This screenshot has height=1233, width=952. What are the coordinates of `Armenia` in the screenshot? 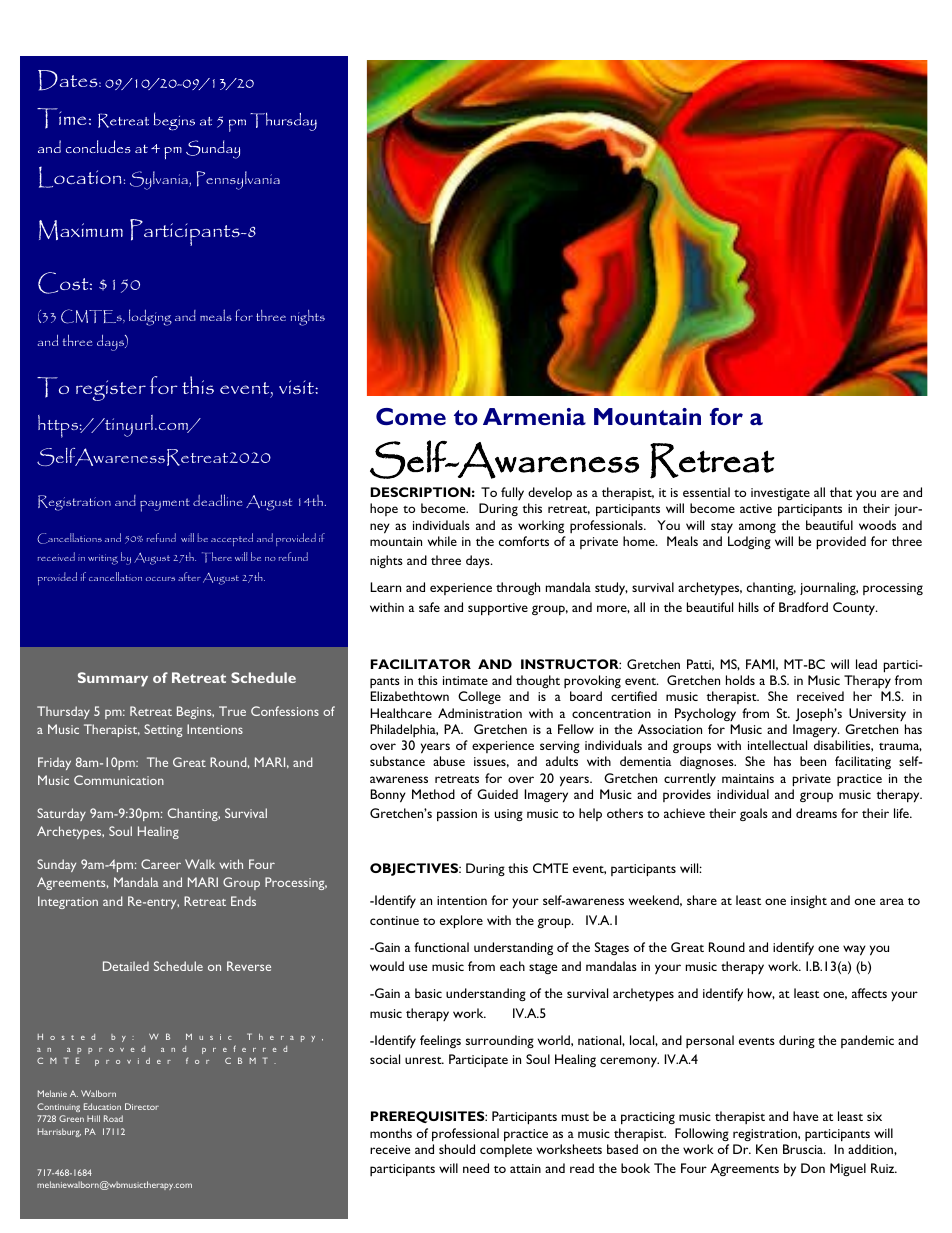 It's located at (534, 416).
